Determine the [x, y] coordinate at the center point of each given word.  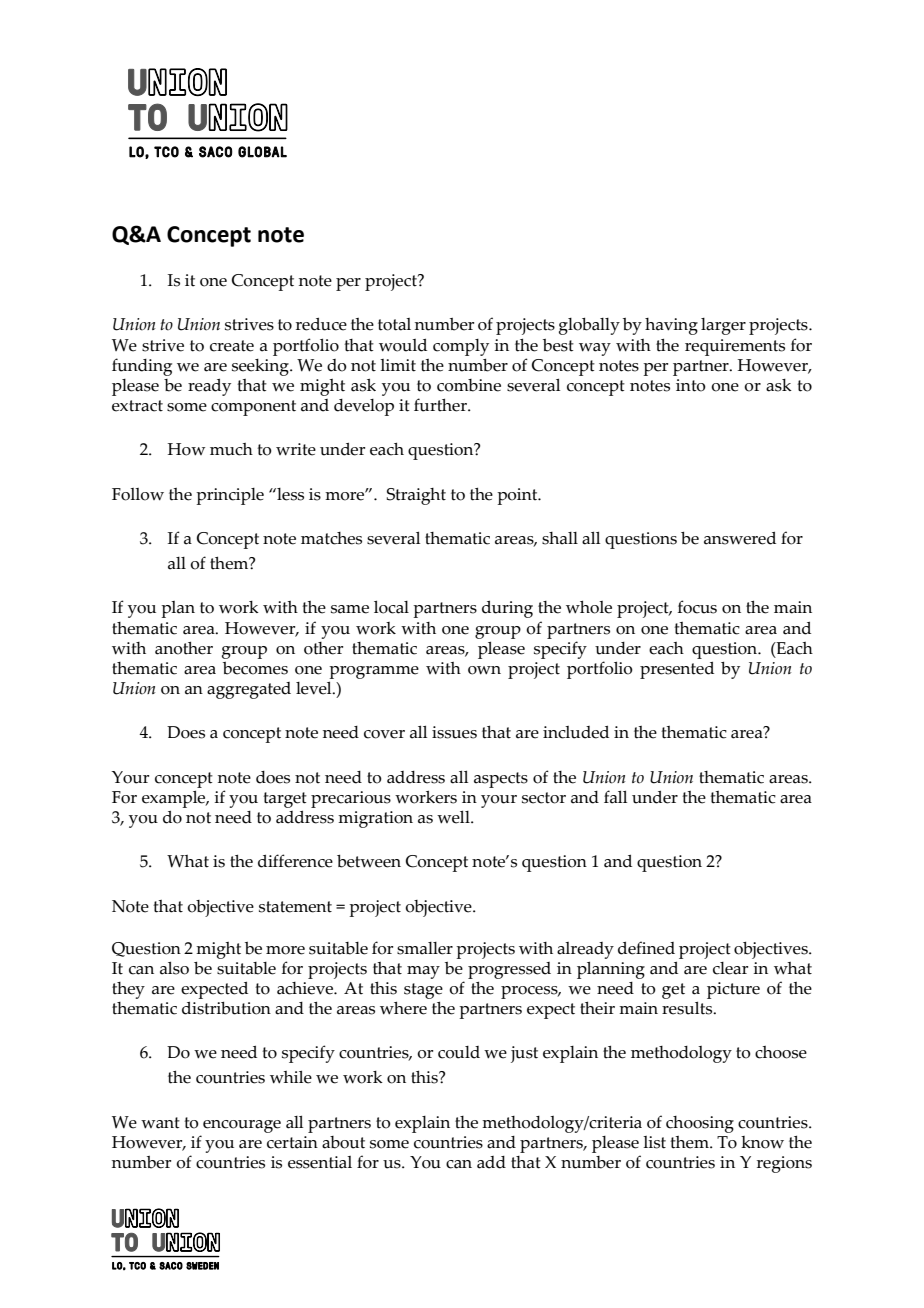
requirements [735, 347]
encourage [242, 1126]
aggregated [249, 690]
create [232, 346]
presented [677, 670]
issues [454, 732]
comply [461, 347]
